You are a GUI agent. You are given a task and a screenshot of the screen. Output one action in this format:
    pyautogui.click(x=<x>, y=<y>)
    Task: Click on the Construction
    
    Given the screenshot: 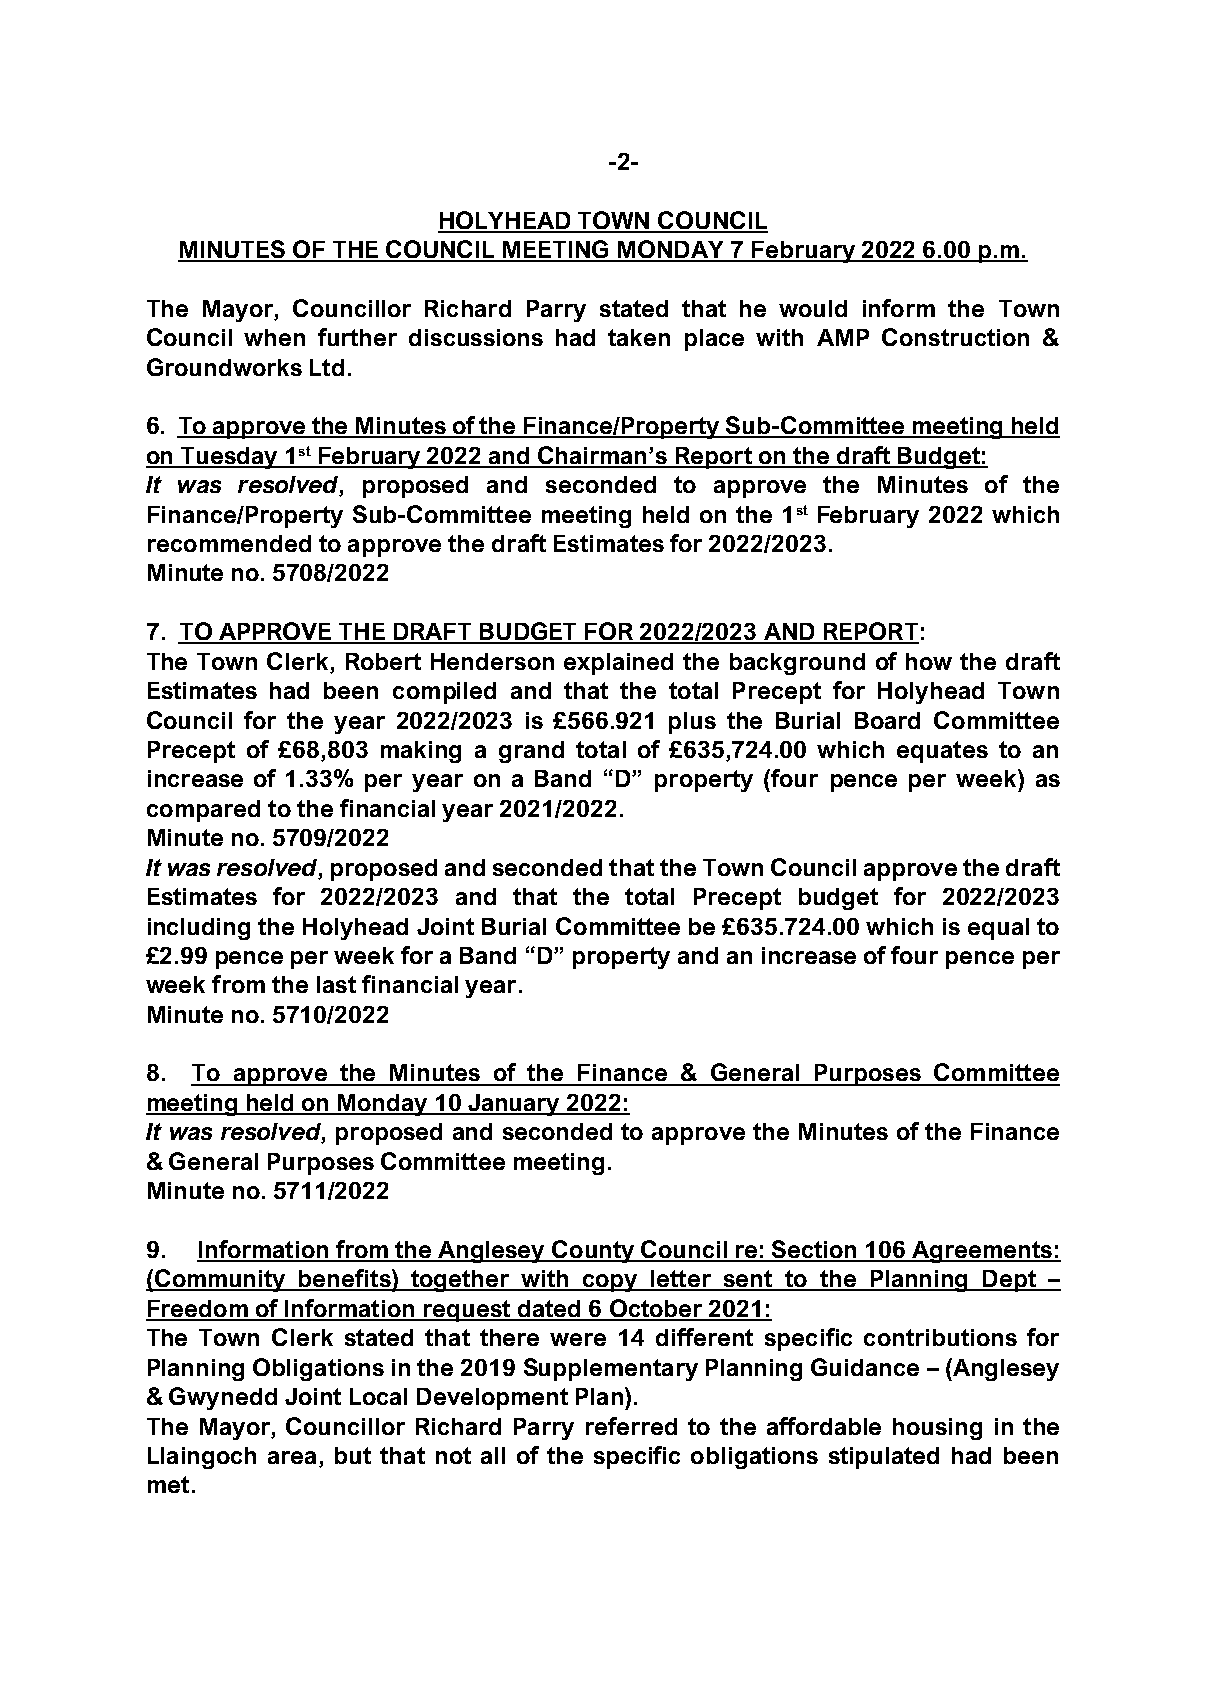 What is the action you would take?
    pyautogui.click(x=955, y=337)
